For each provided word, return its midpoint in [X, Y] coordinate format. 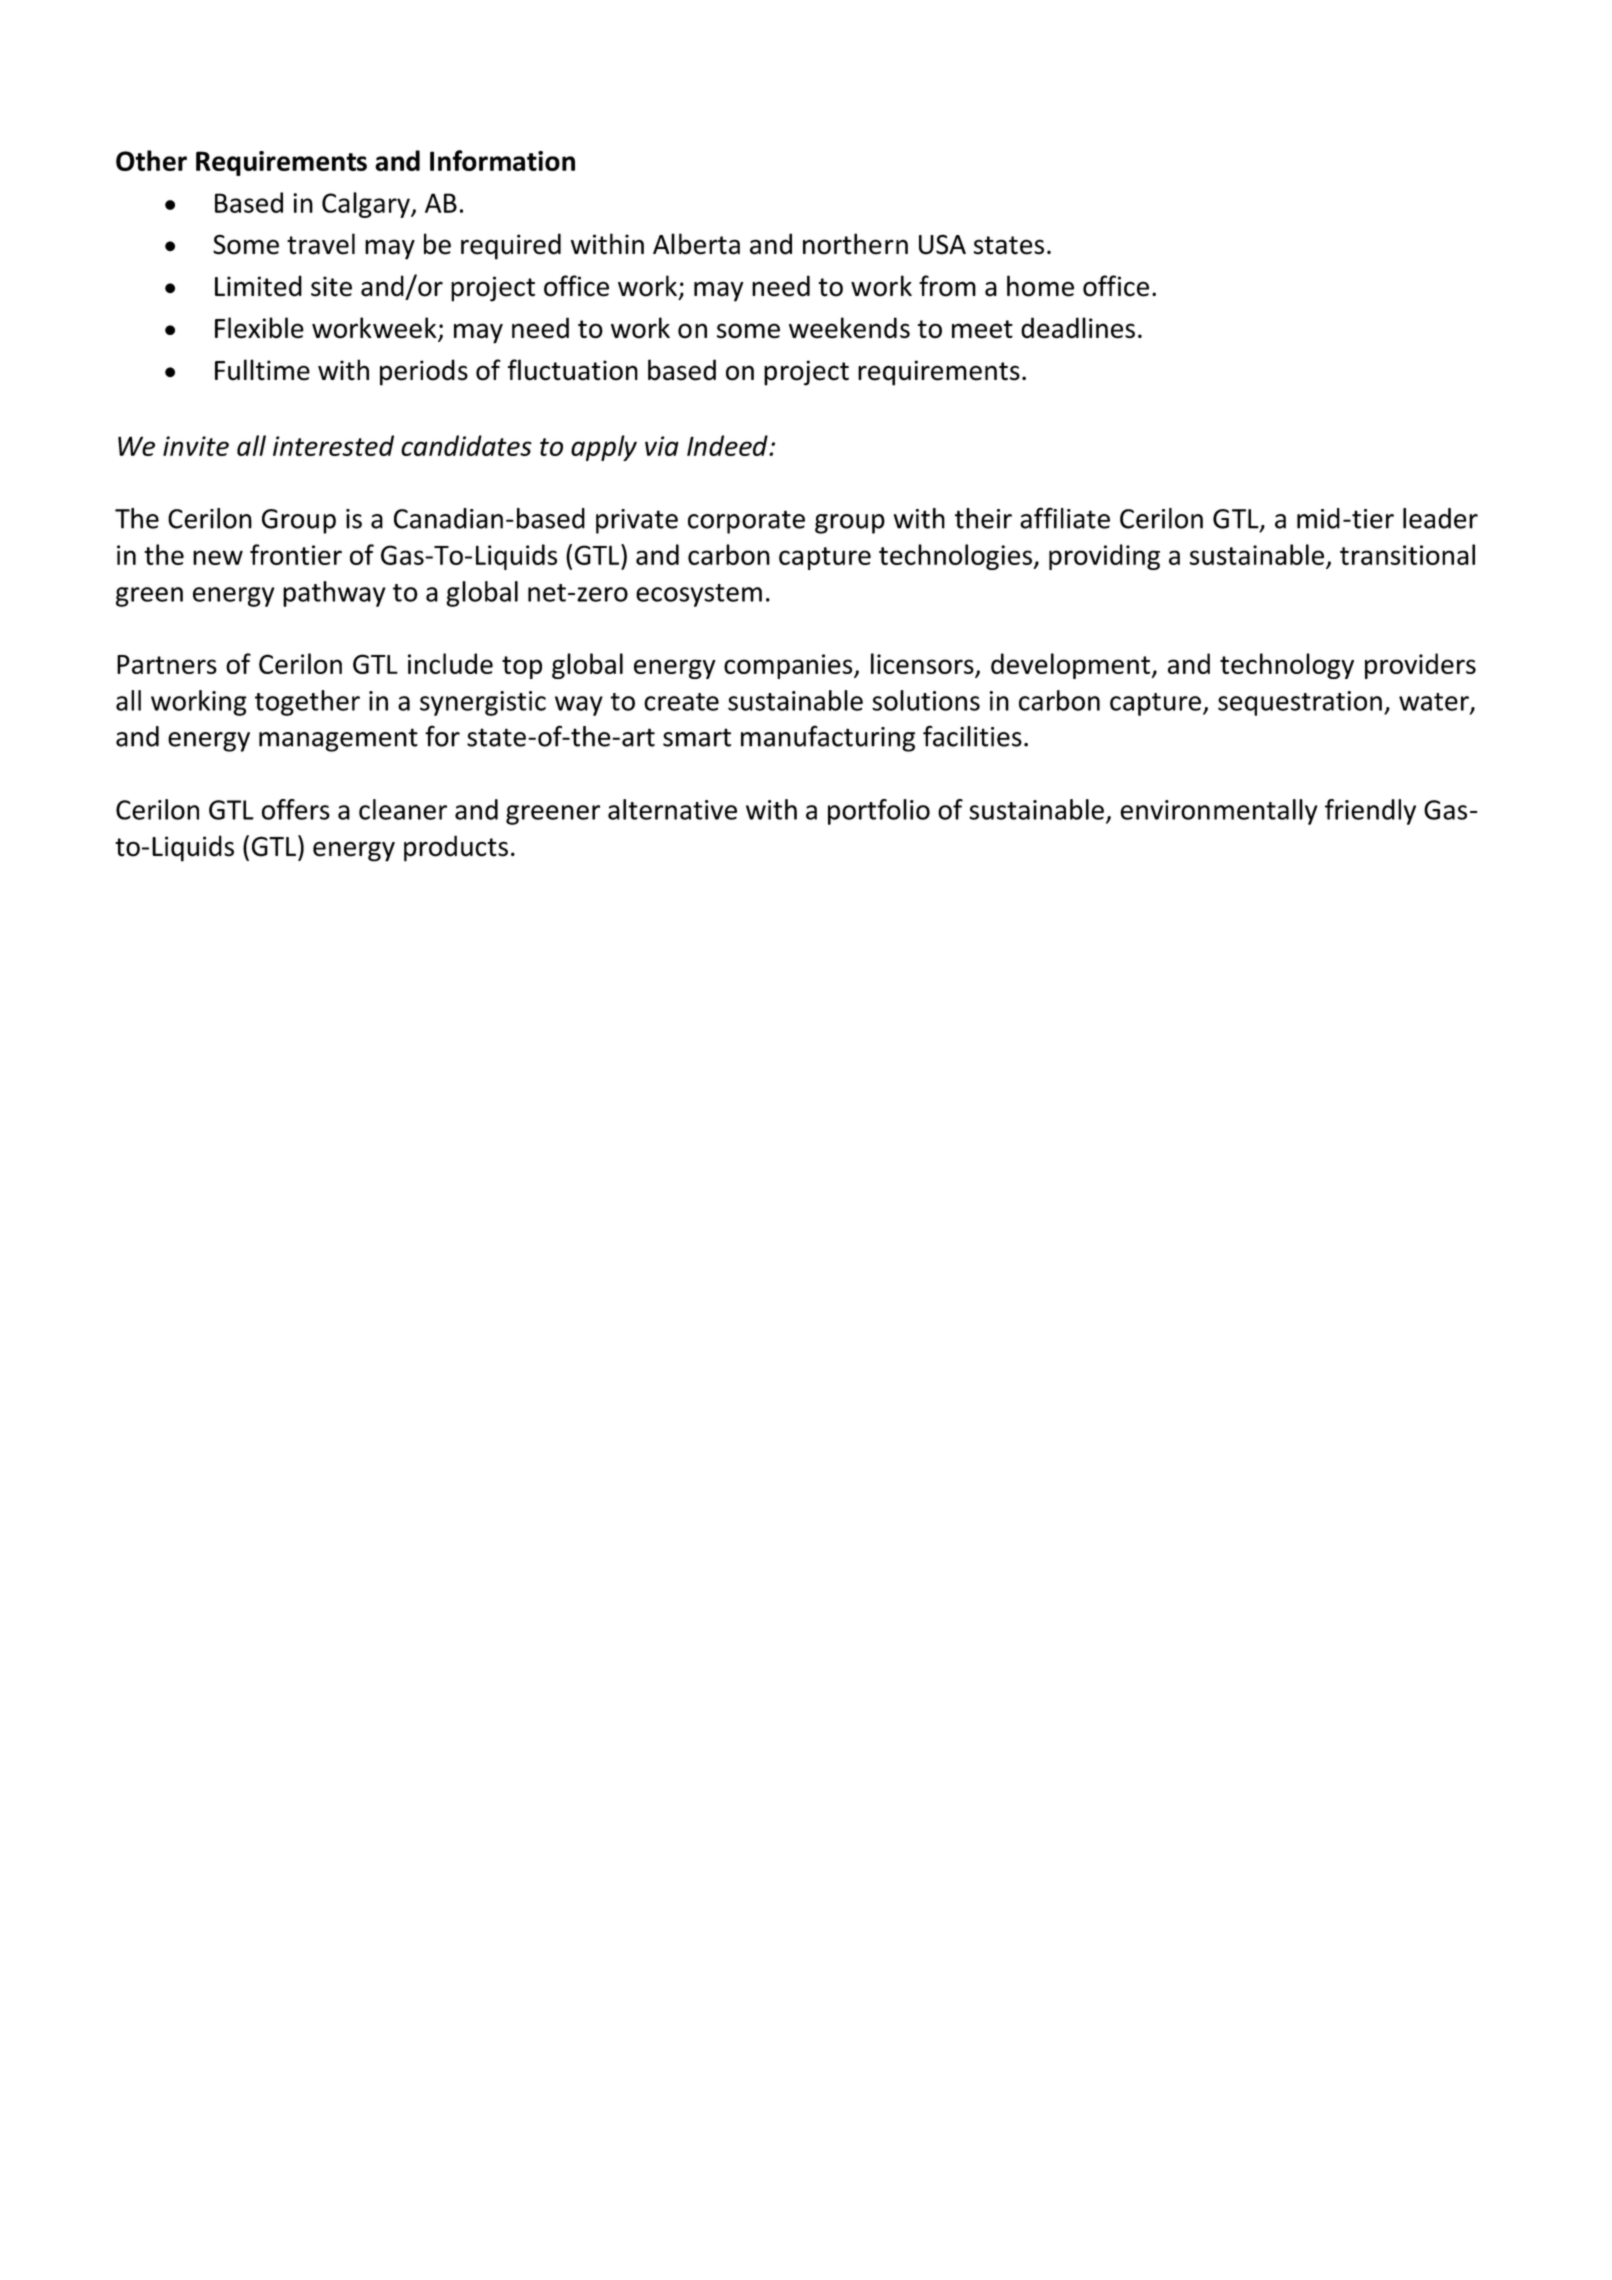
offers [295, 809]
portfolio [879, 812]
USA [942, 244]
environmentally [1219, 812]
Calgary [367, 205]
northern [855, 244]
